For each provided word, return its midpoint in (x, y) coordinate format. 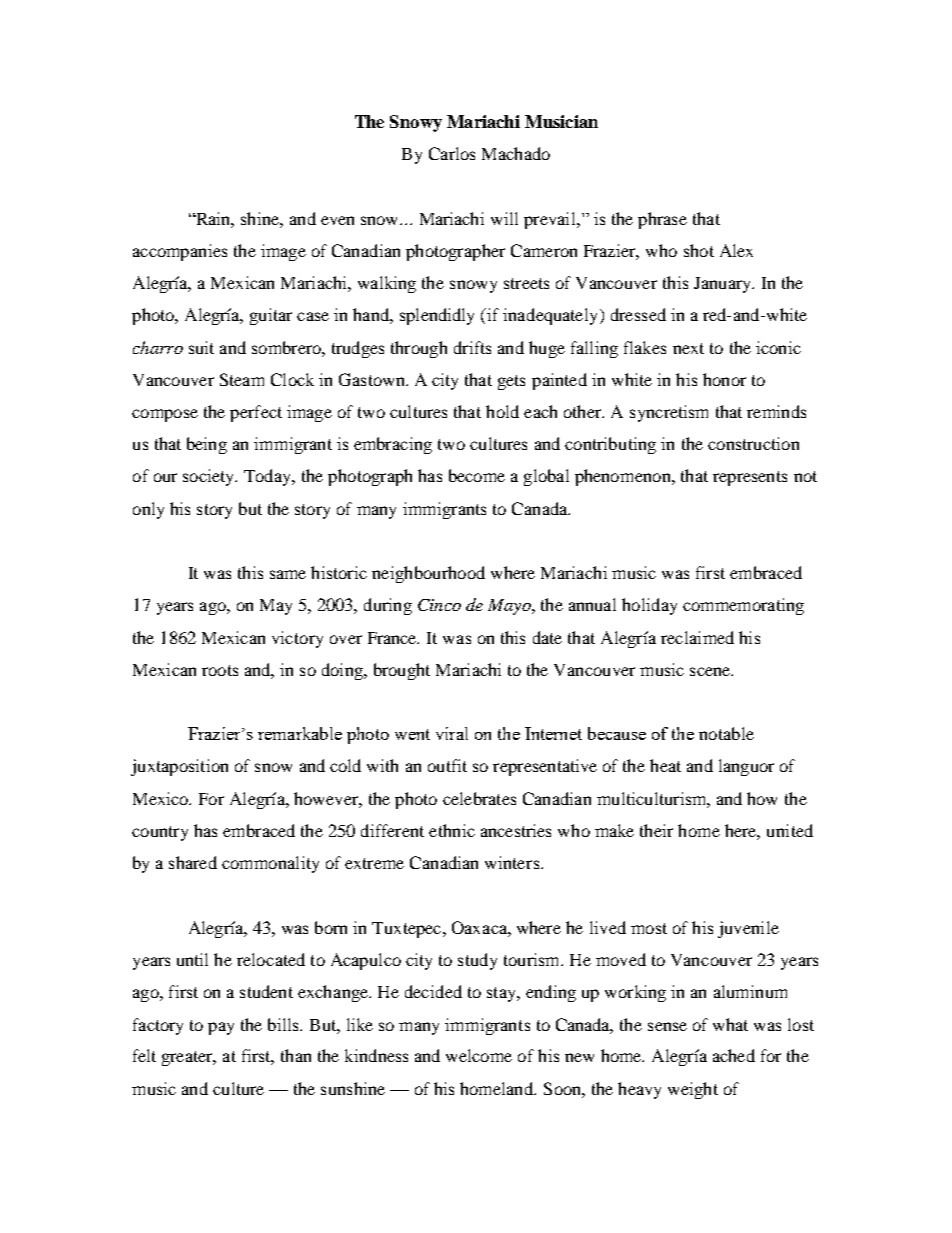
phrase (662, 220)
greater (189, 1058)
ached (734, 1055)
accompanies (180, 252)
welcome (479, 1055)
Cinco (439, 605)
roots (220, 670)
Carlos (452, 153)
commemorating (743, 606)
